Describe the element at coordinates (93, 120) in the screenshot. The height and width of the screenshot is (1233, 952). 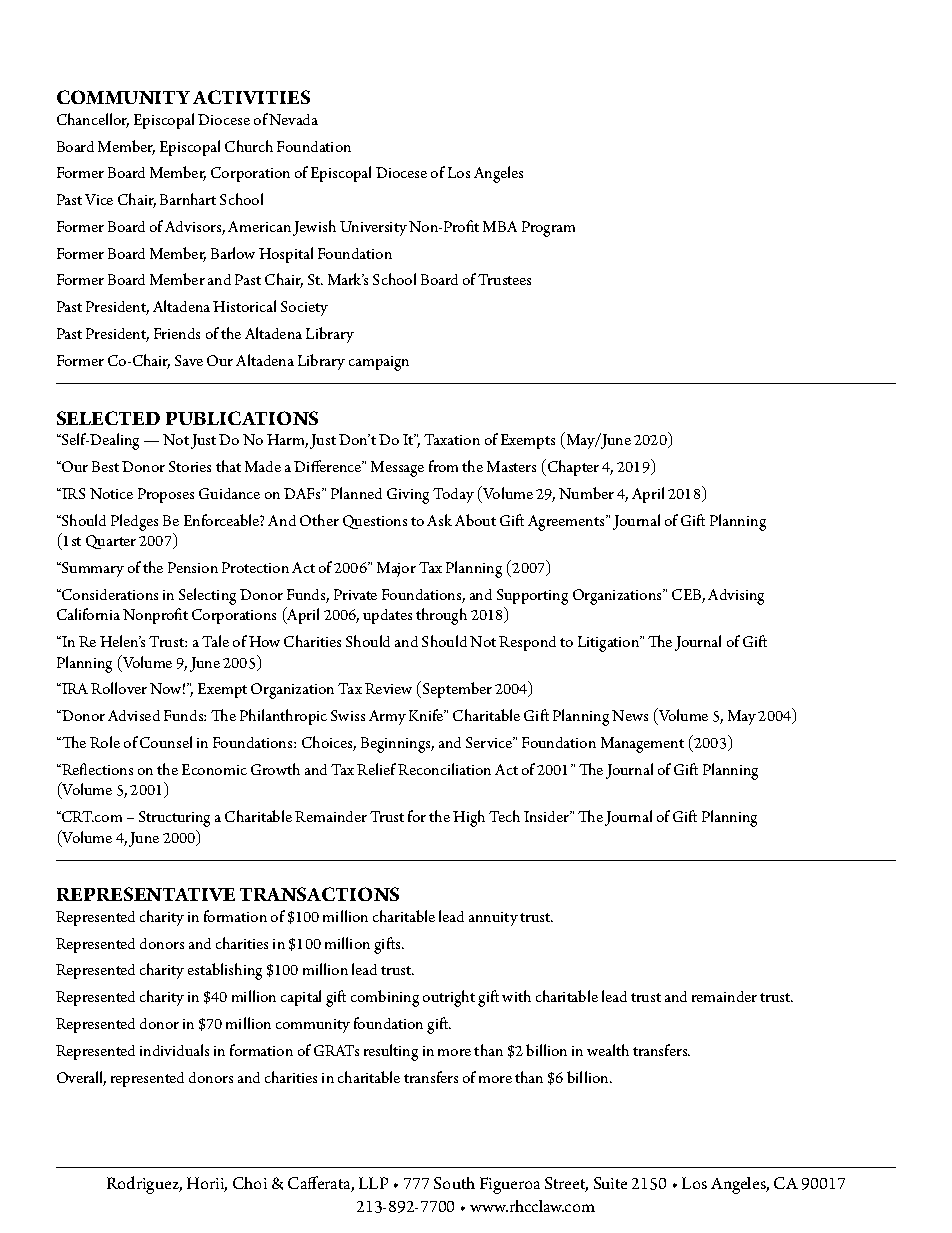
I see `Chancellor` at that location.
